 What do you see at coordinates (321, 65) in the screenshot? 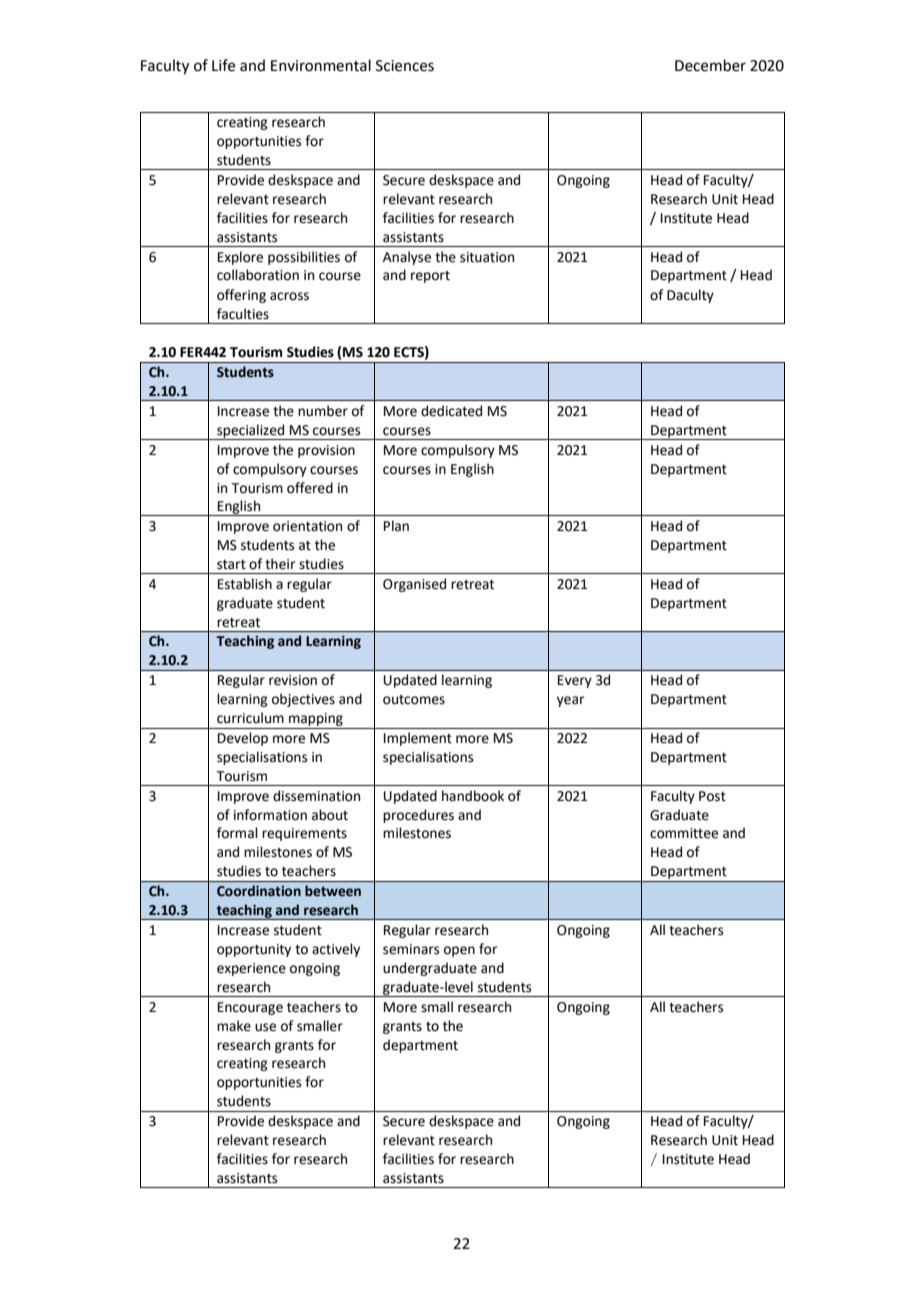
I see `Environmental` at bounding box center [321, 65].
